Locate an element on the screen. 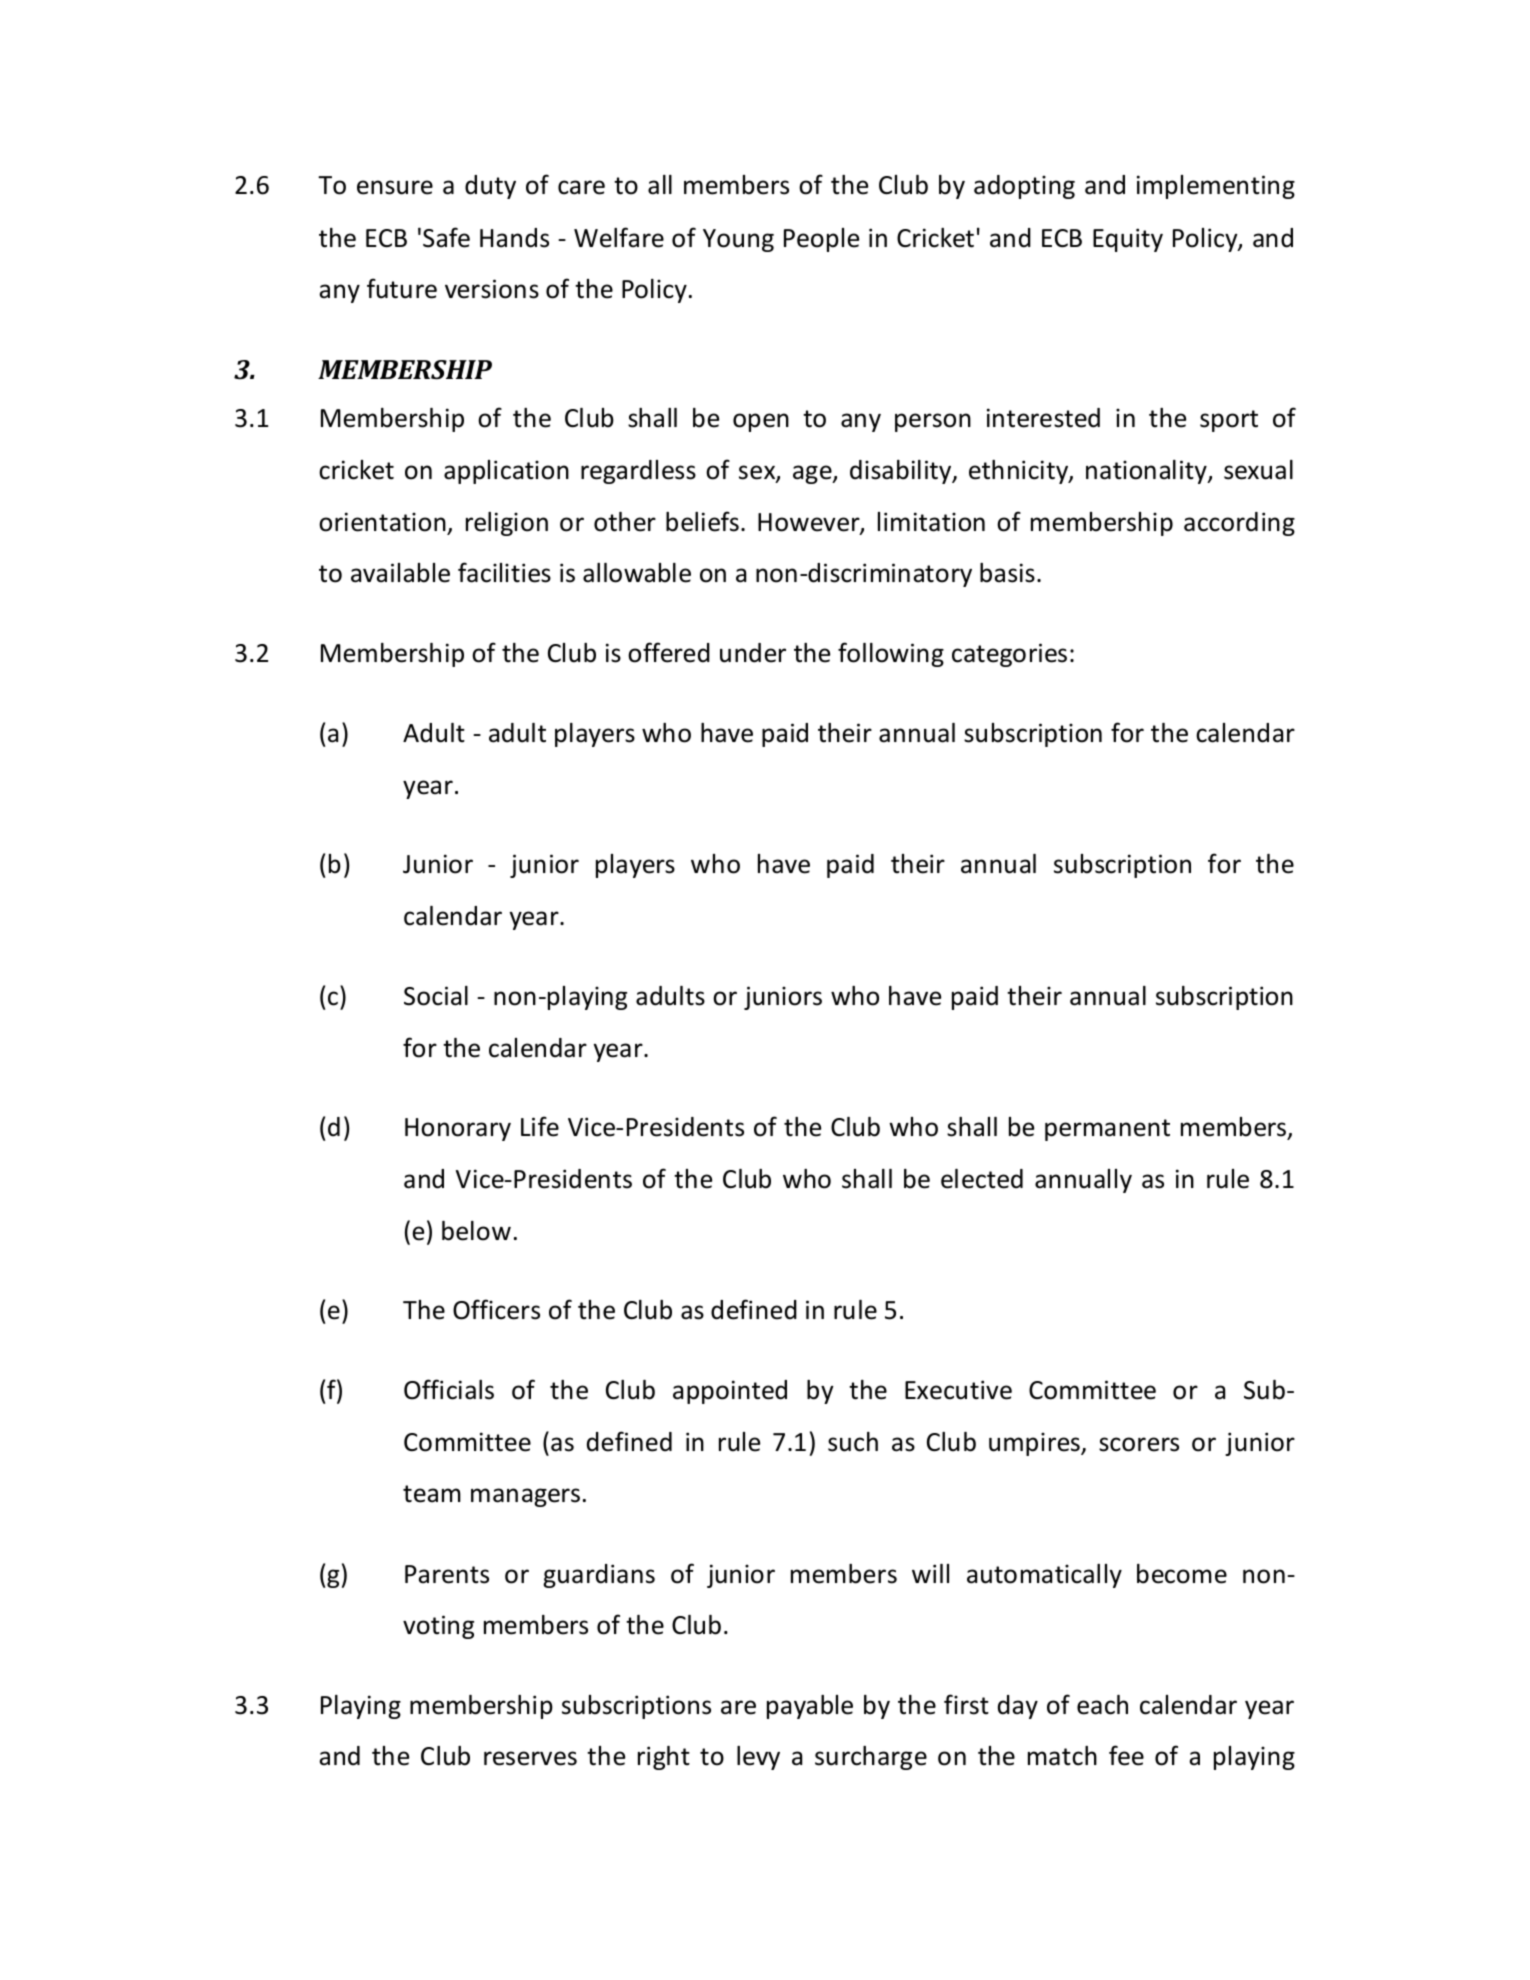  Hands is located at coordinates (514, 238).
